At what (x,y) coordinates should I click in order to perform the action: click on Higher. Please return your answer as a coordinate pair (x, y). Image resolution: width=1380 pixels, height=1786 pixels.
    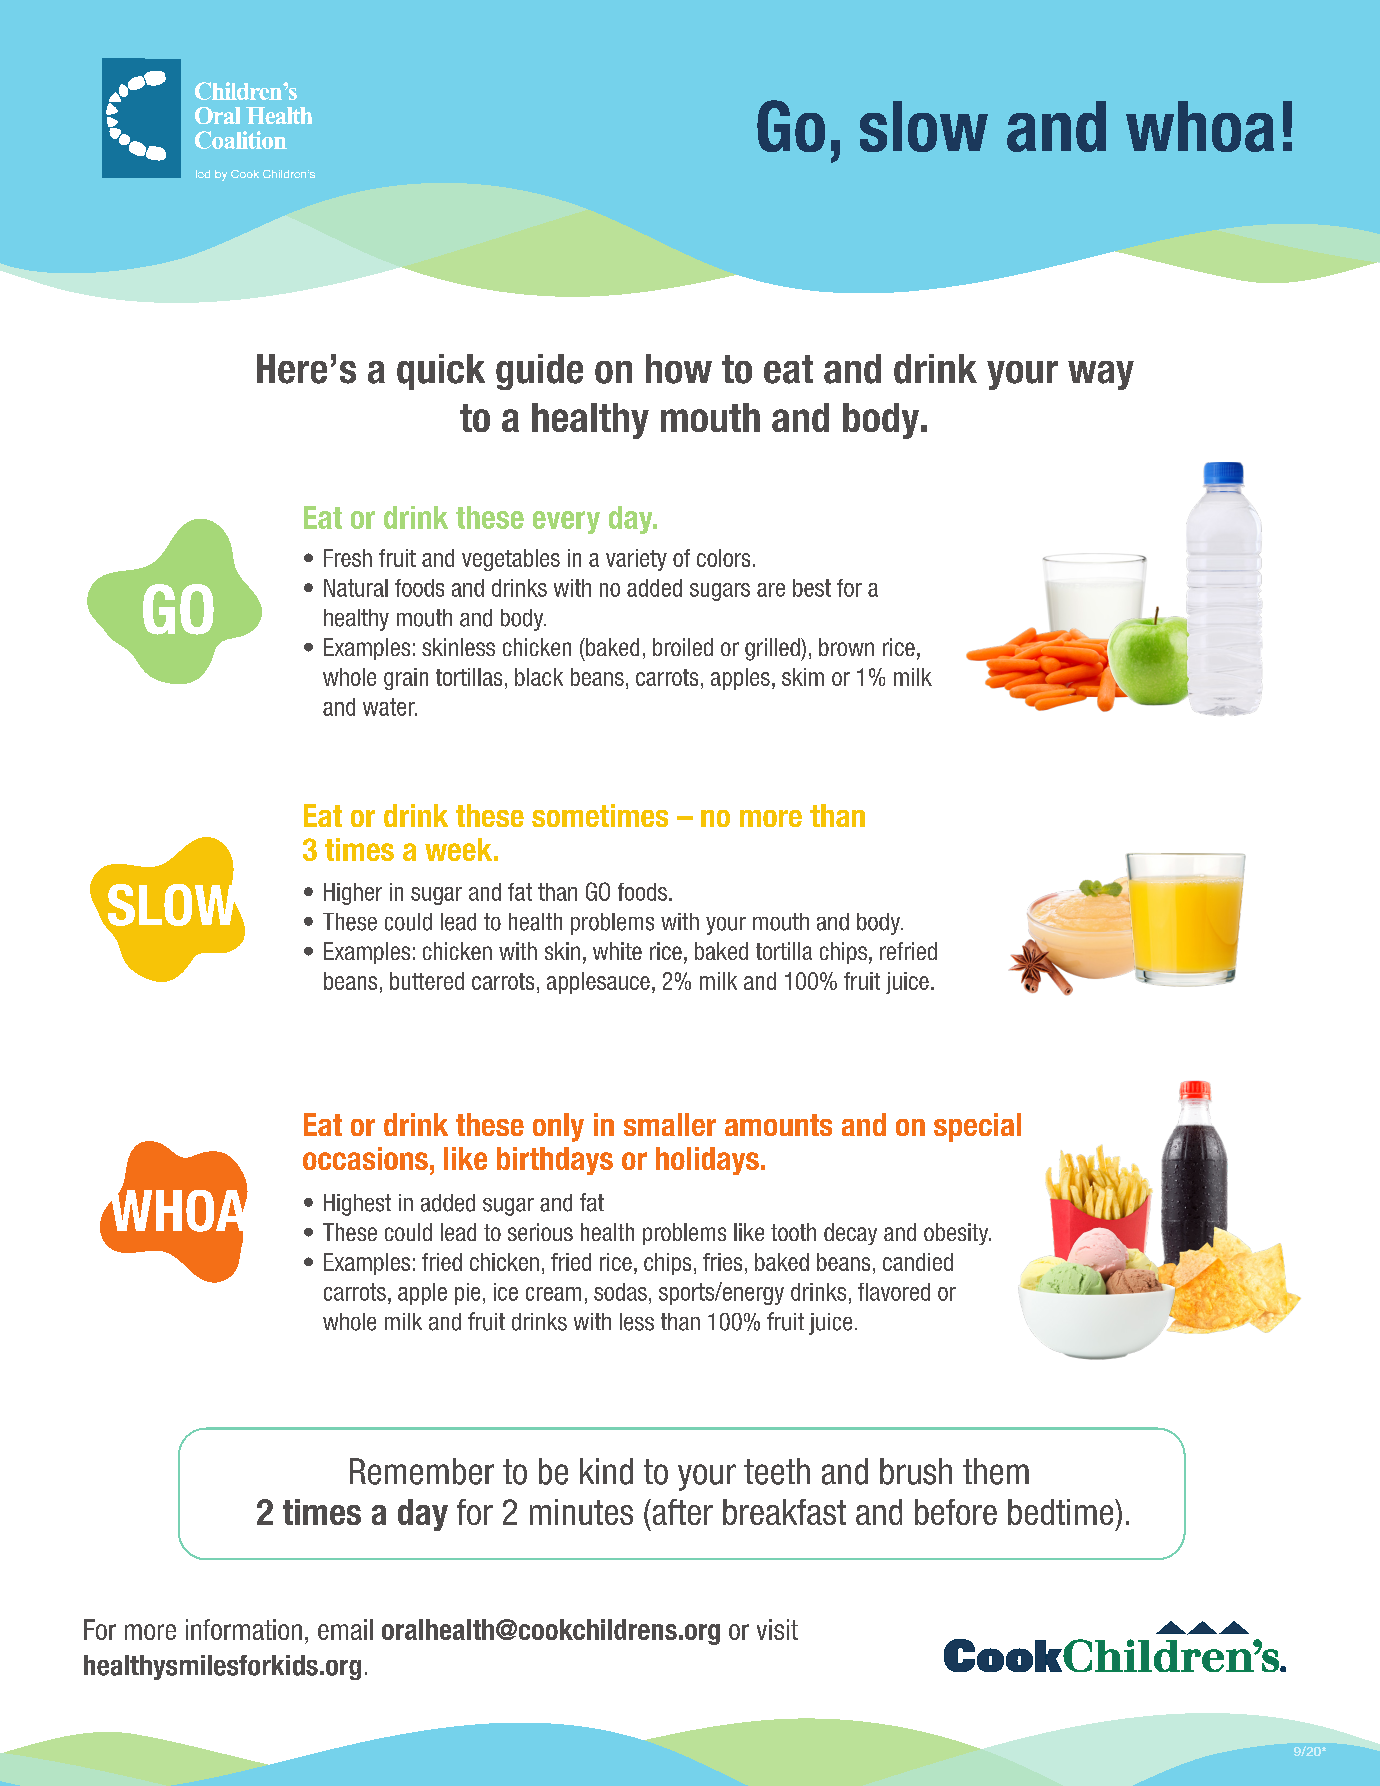
    Looking at the image, I should click on (353, 894).
